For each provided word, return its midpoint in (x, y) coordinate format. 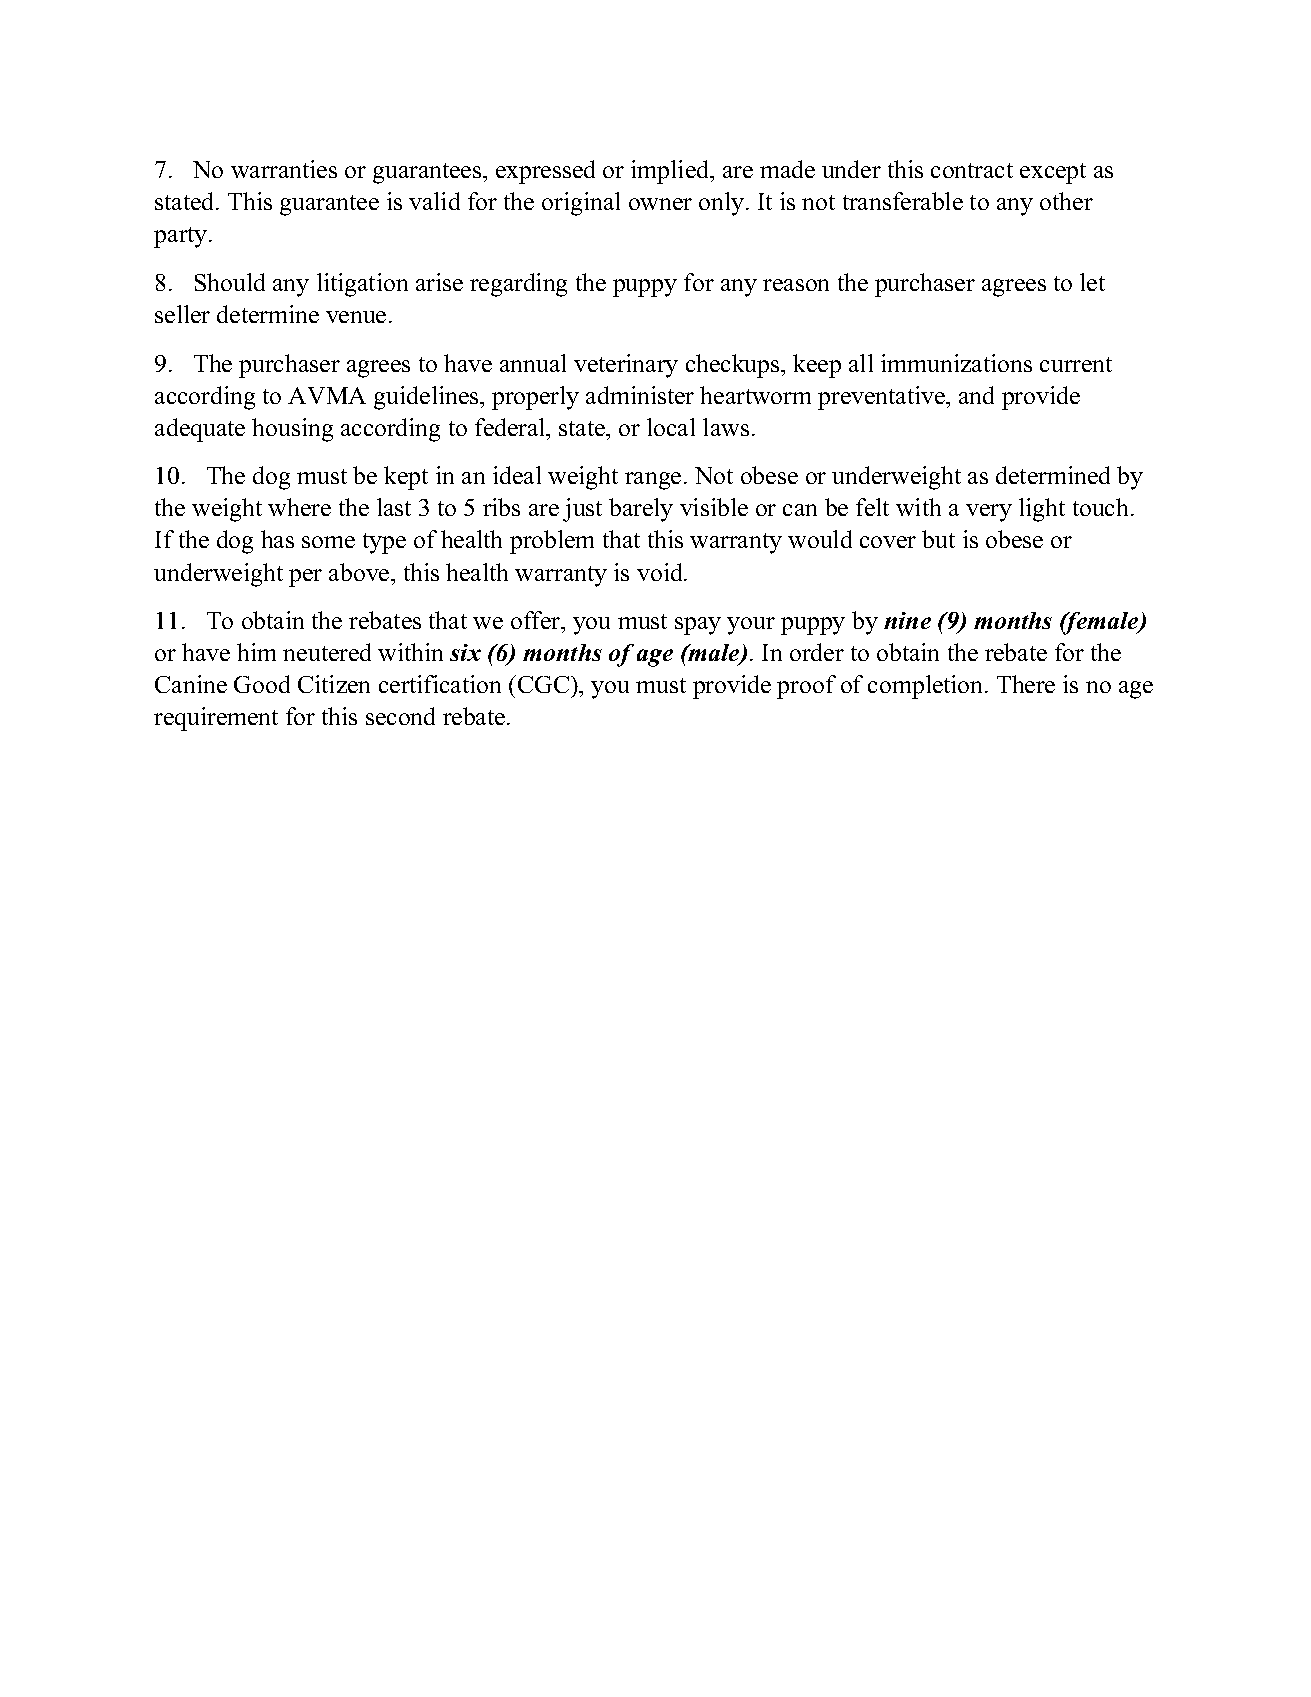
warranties (284, 169)
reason (796, 285)
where (299, 507)
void (661, 572)
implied (671, 172)
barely (641, 510)
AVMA (327, 395)
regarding (518, 285)
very (989, 513)
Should (230, 282)
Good (262, 684)
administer (640, 395)
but (938, 539)
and (976, 395)
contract (972, 170)
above (360, 572)
